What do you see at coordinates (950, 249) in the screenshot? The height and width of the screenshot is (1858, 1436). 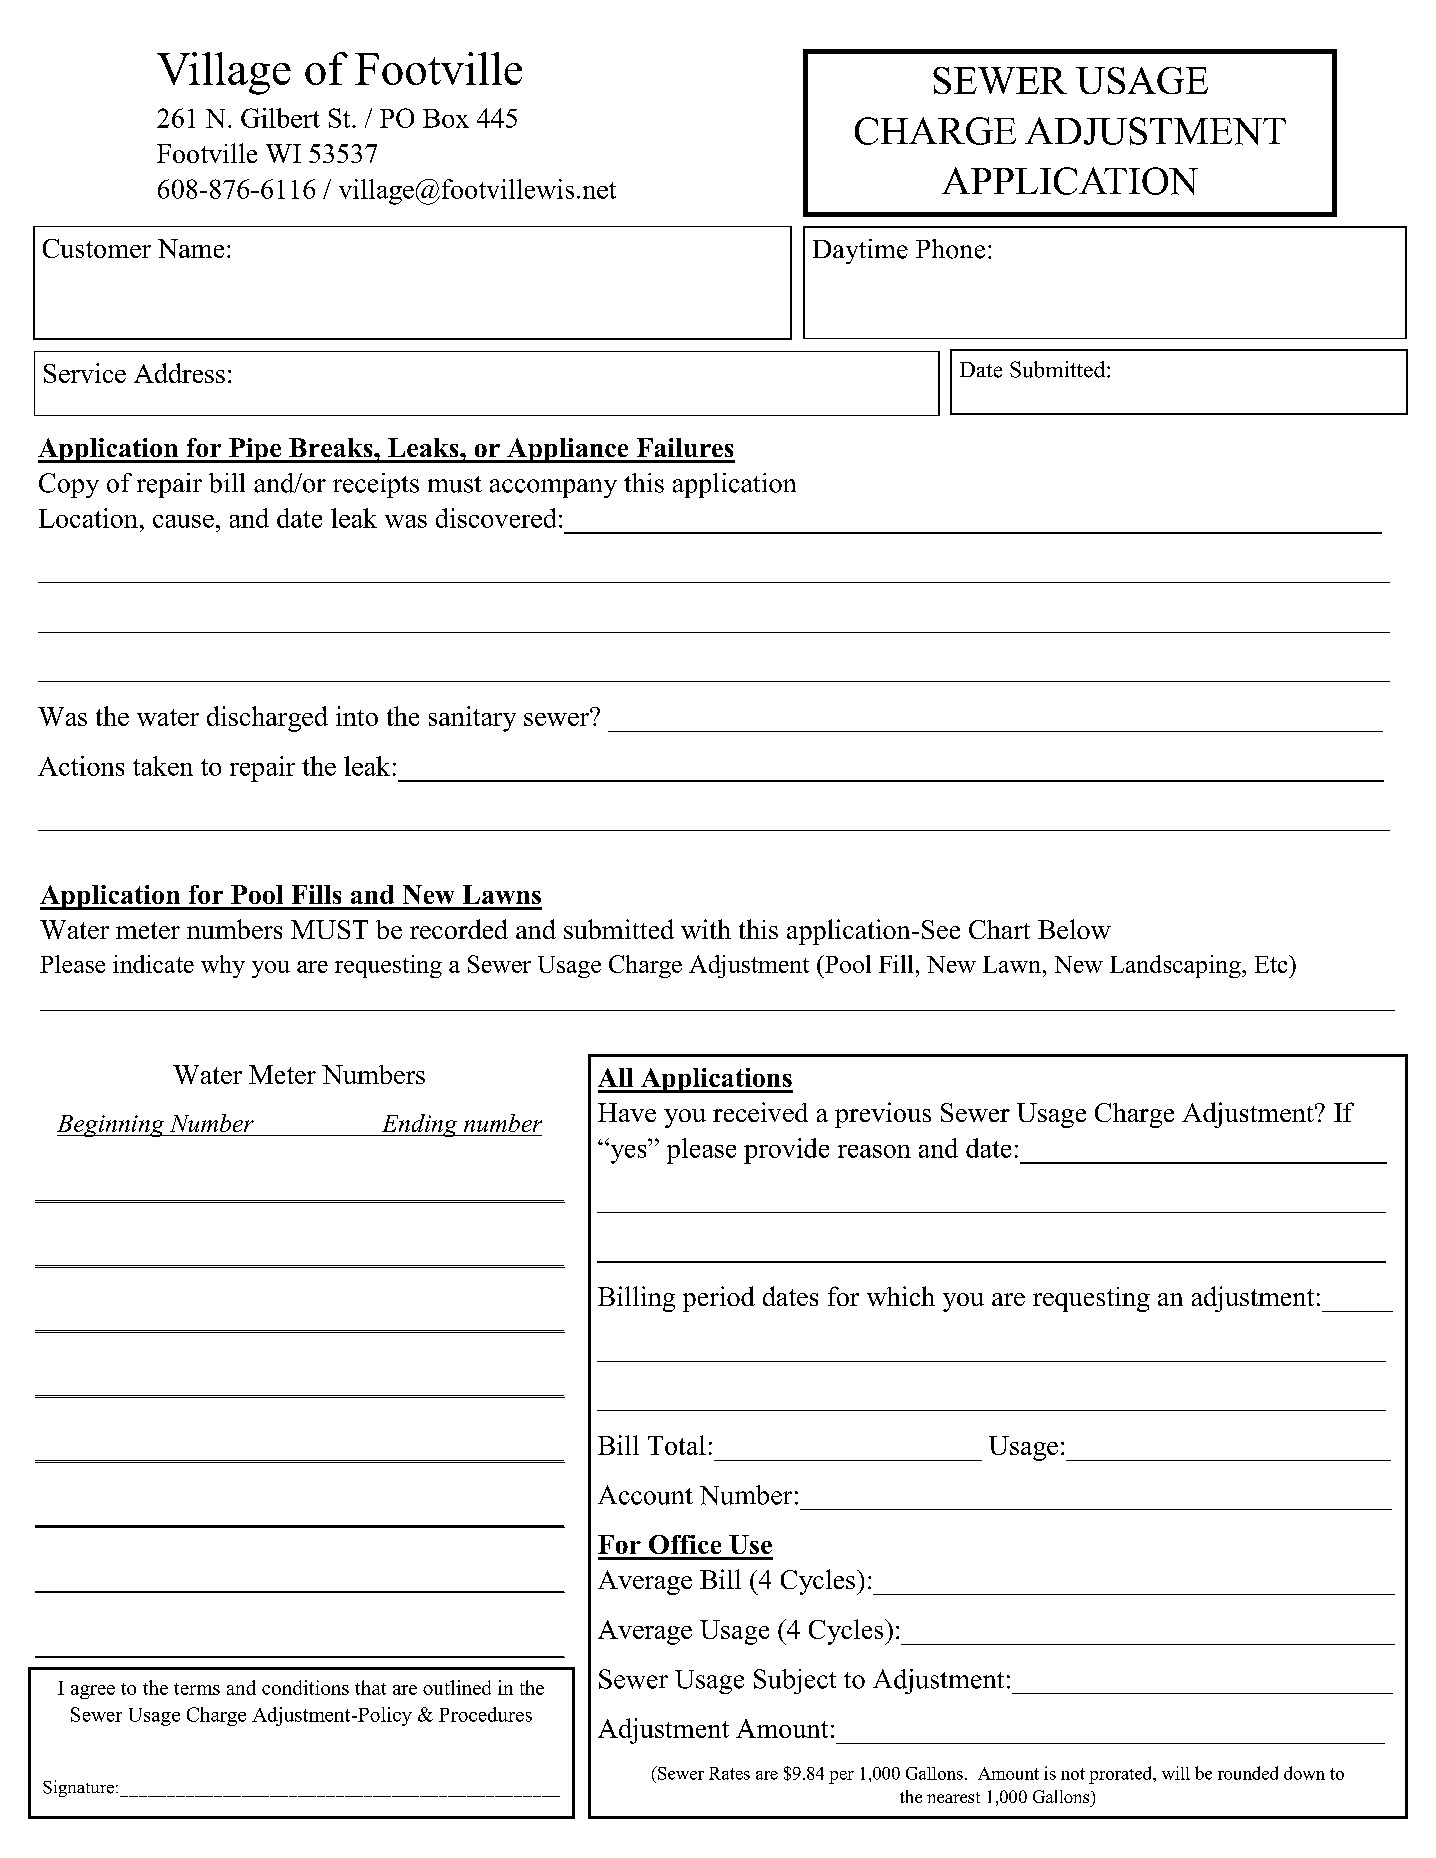 I see `Phone` at bounding box center [950, 249].
